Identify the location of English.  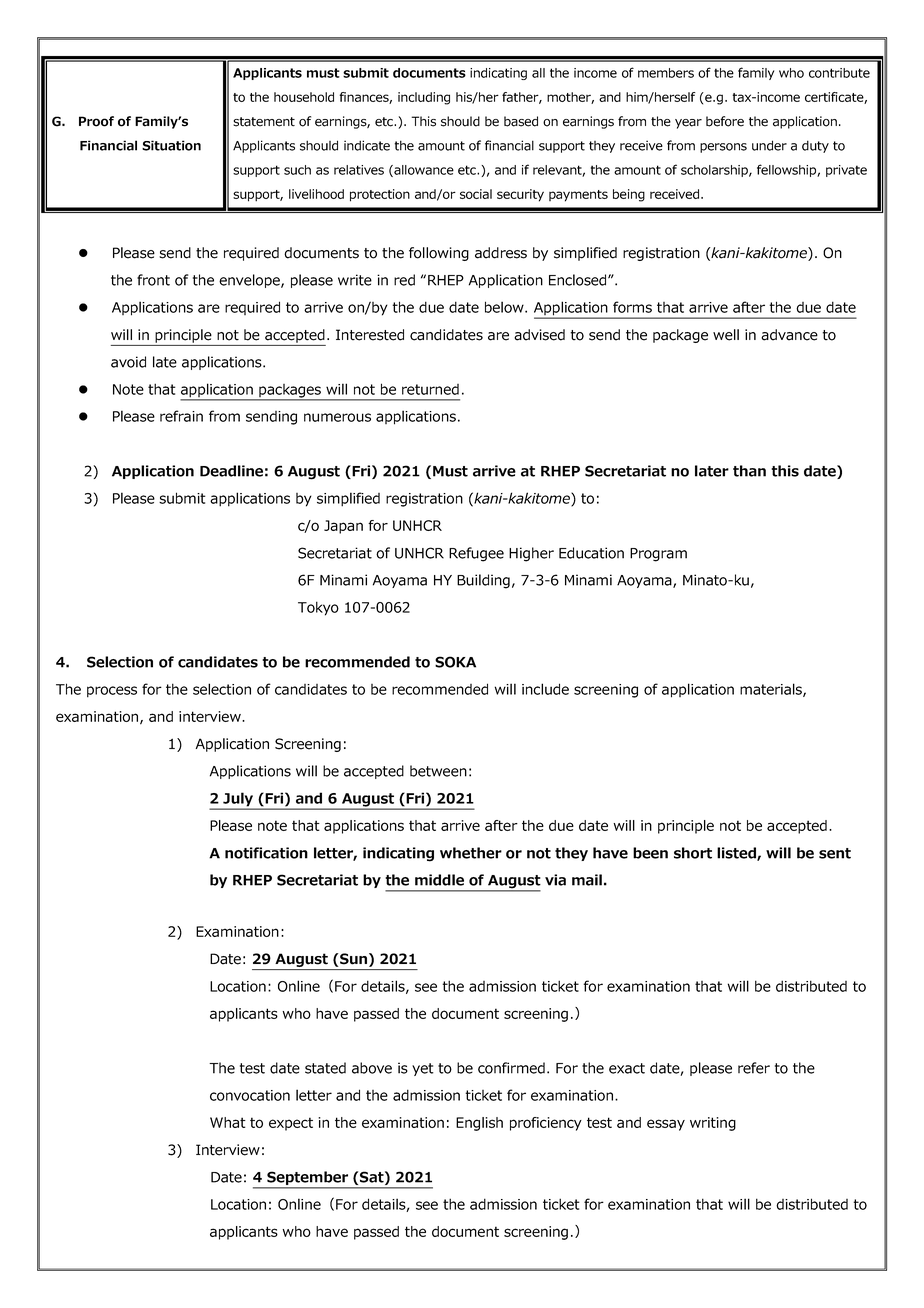
(479, 1124).
